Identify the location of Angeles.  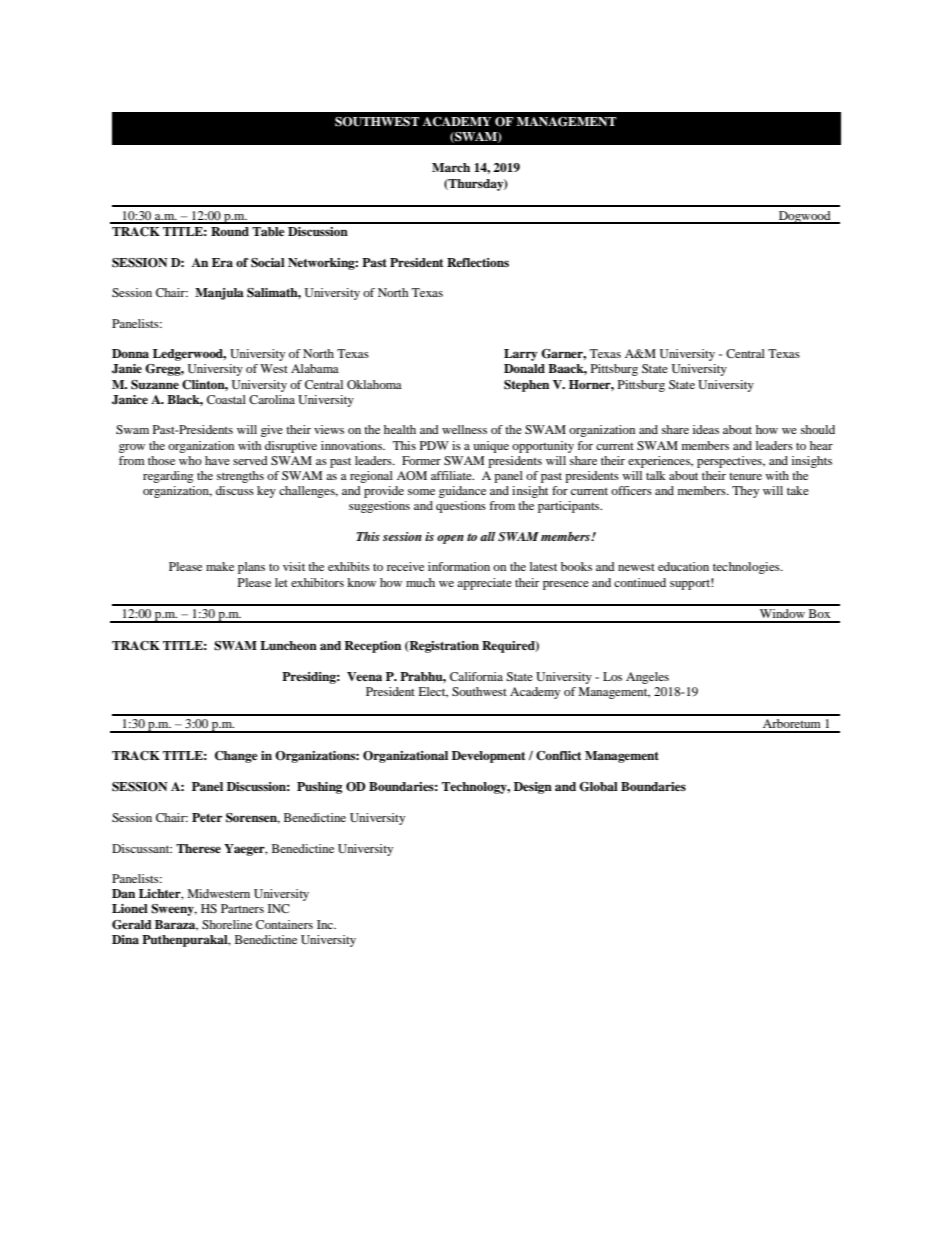
(647, 678).
